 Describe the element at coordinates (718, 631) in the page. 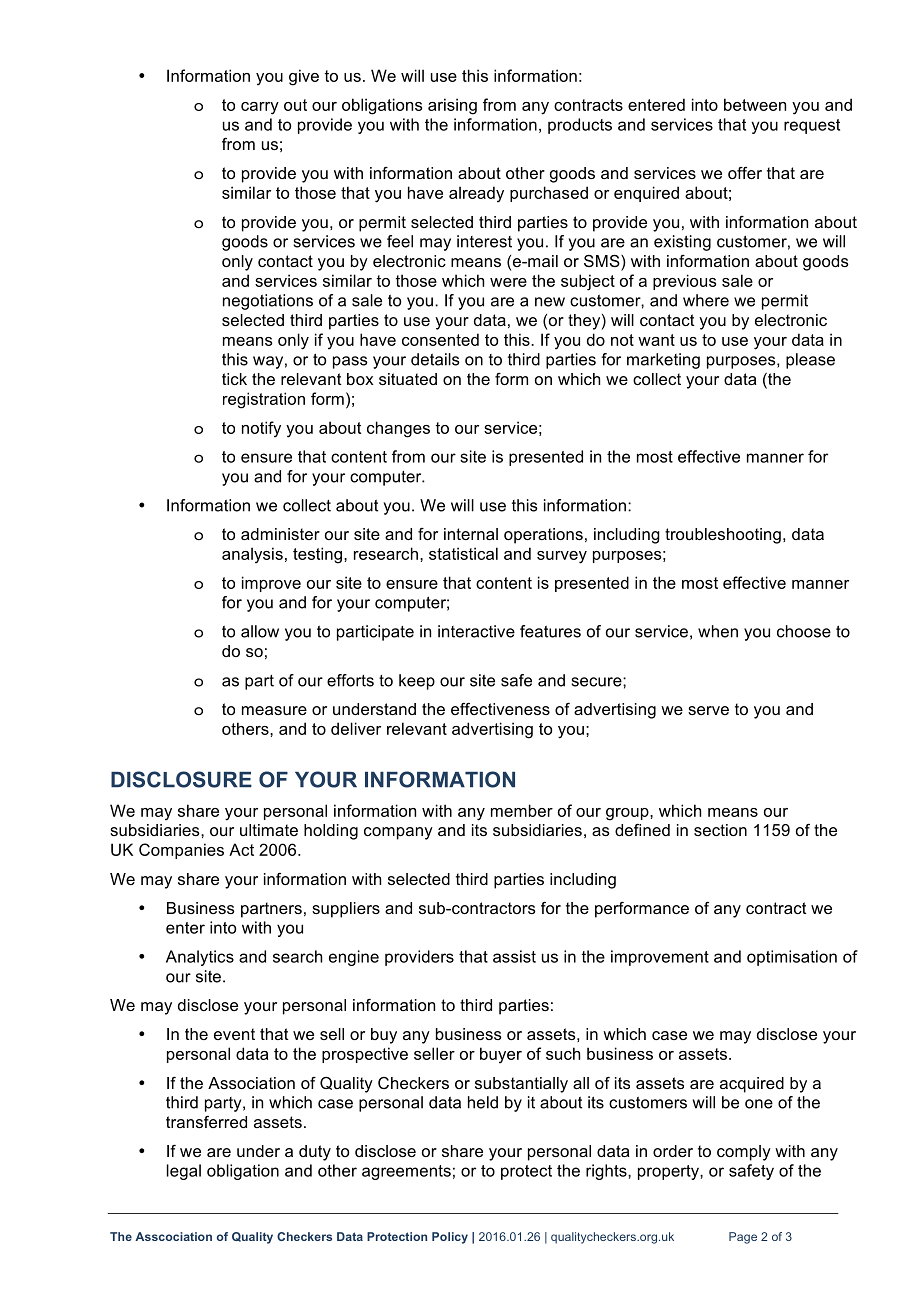

I see `when` at that location.
